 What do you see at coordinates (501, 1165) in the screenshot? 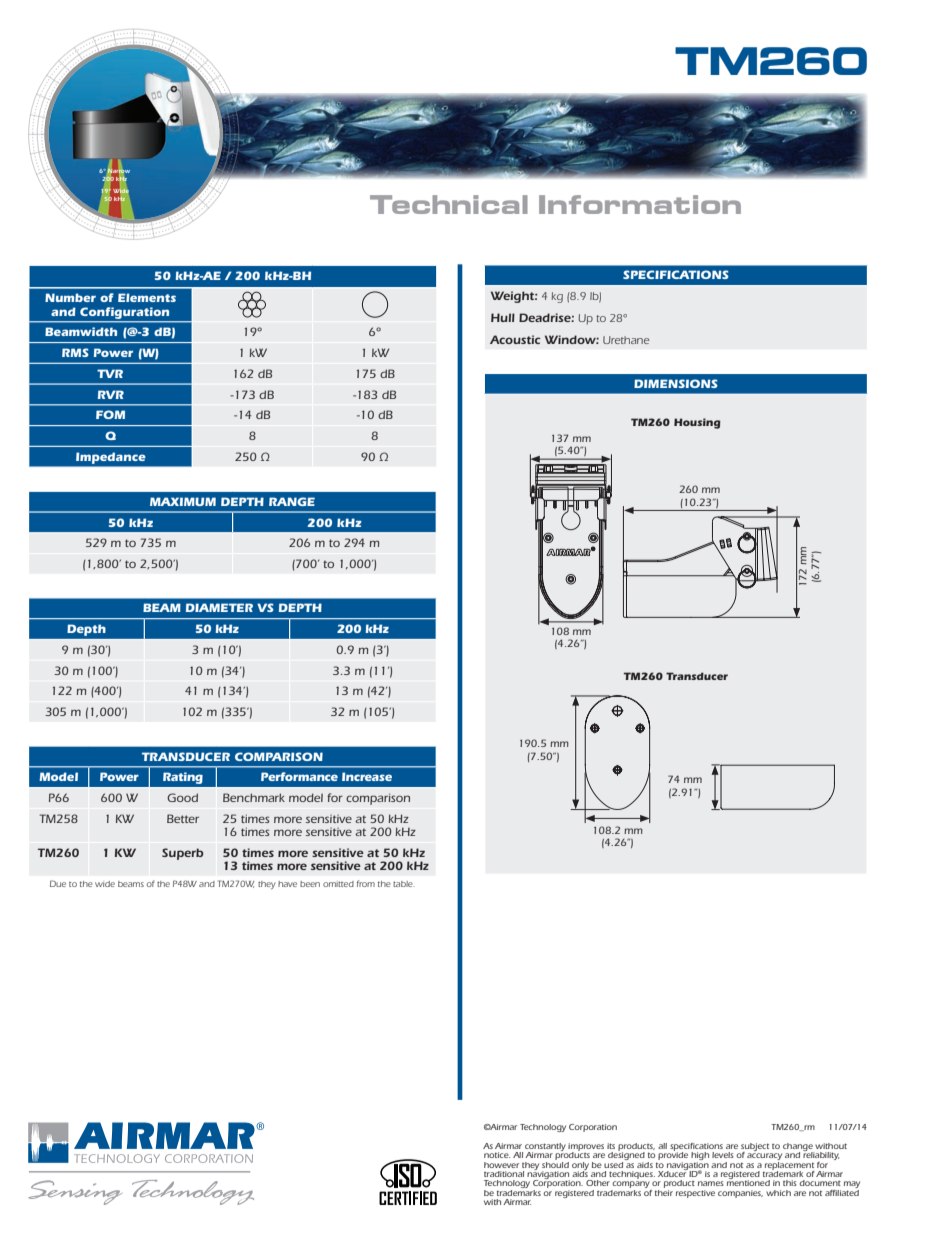
I see `however` at bounding box center [501, 1165].
